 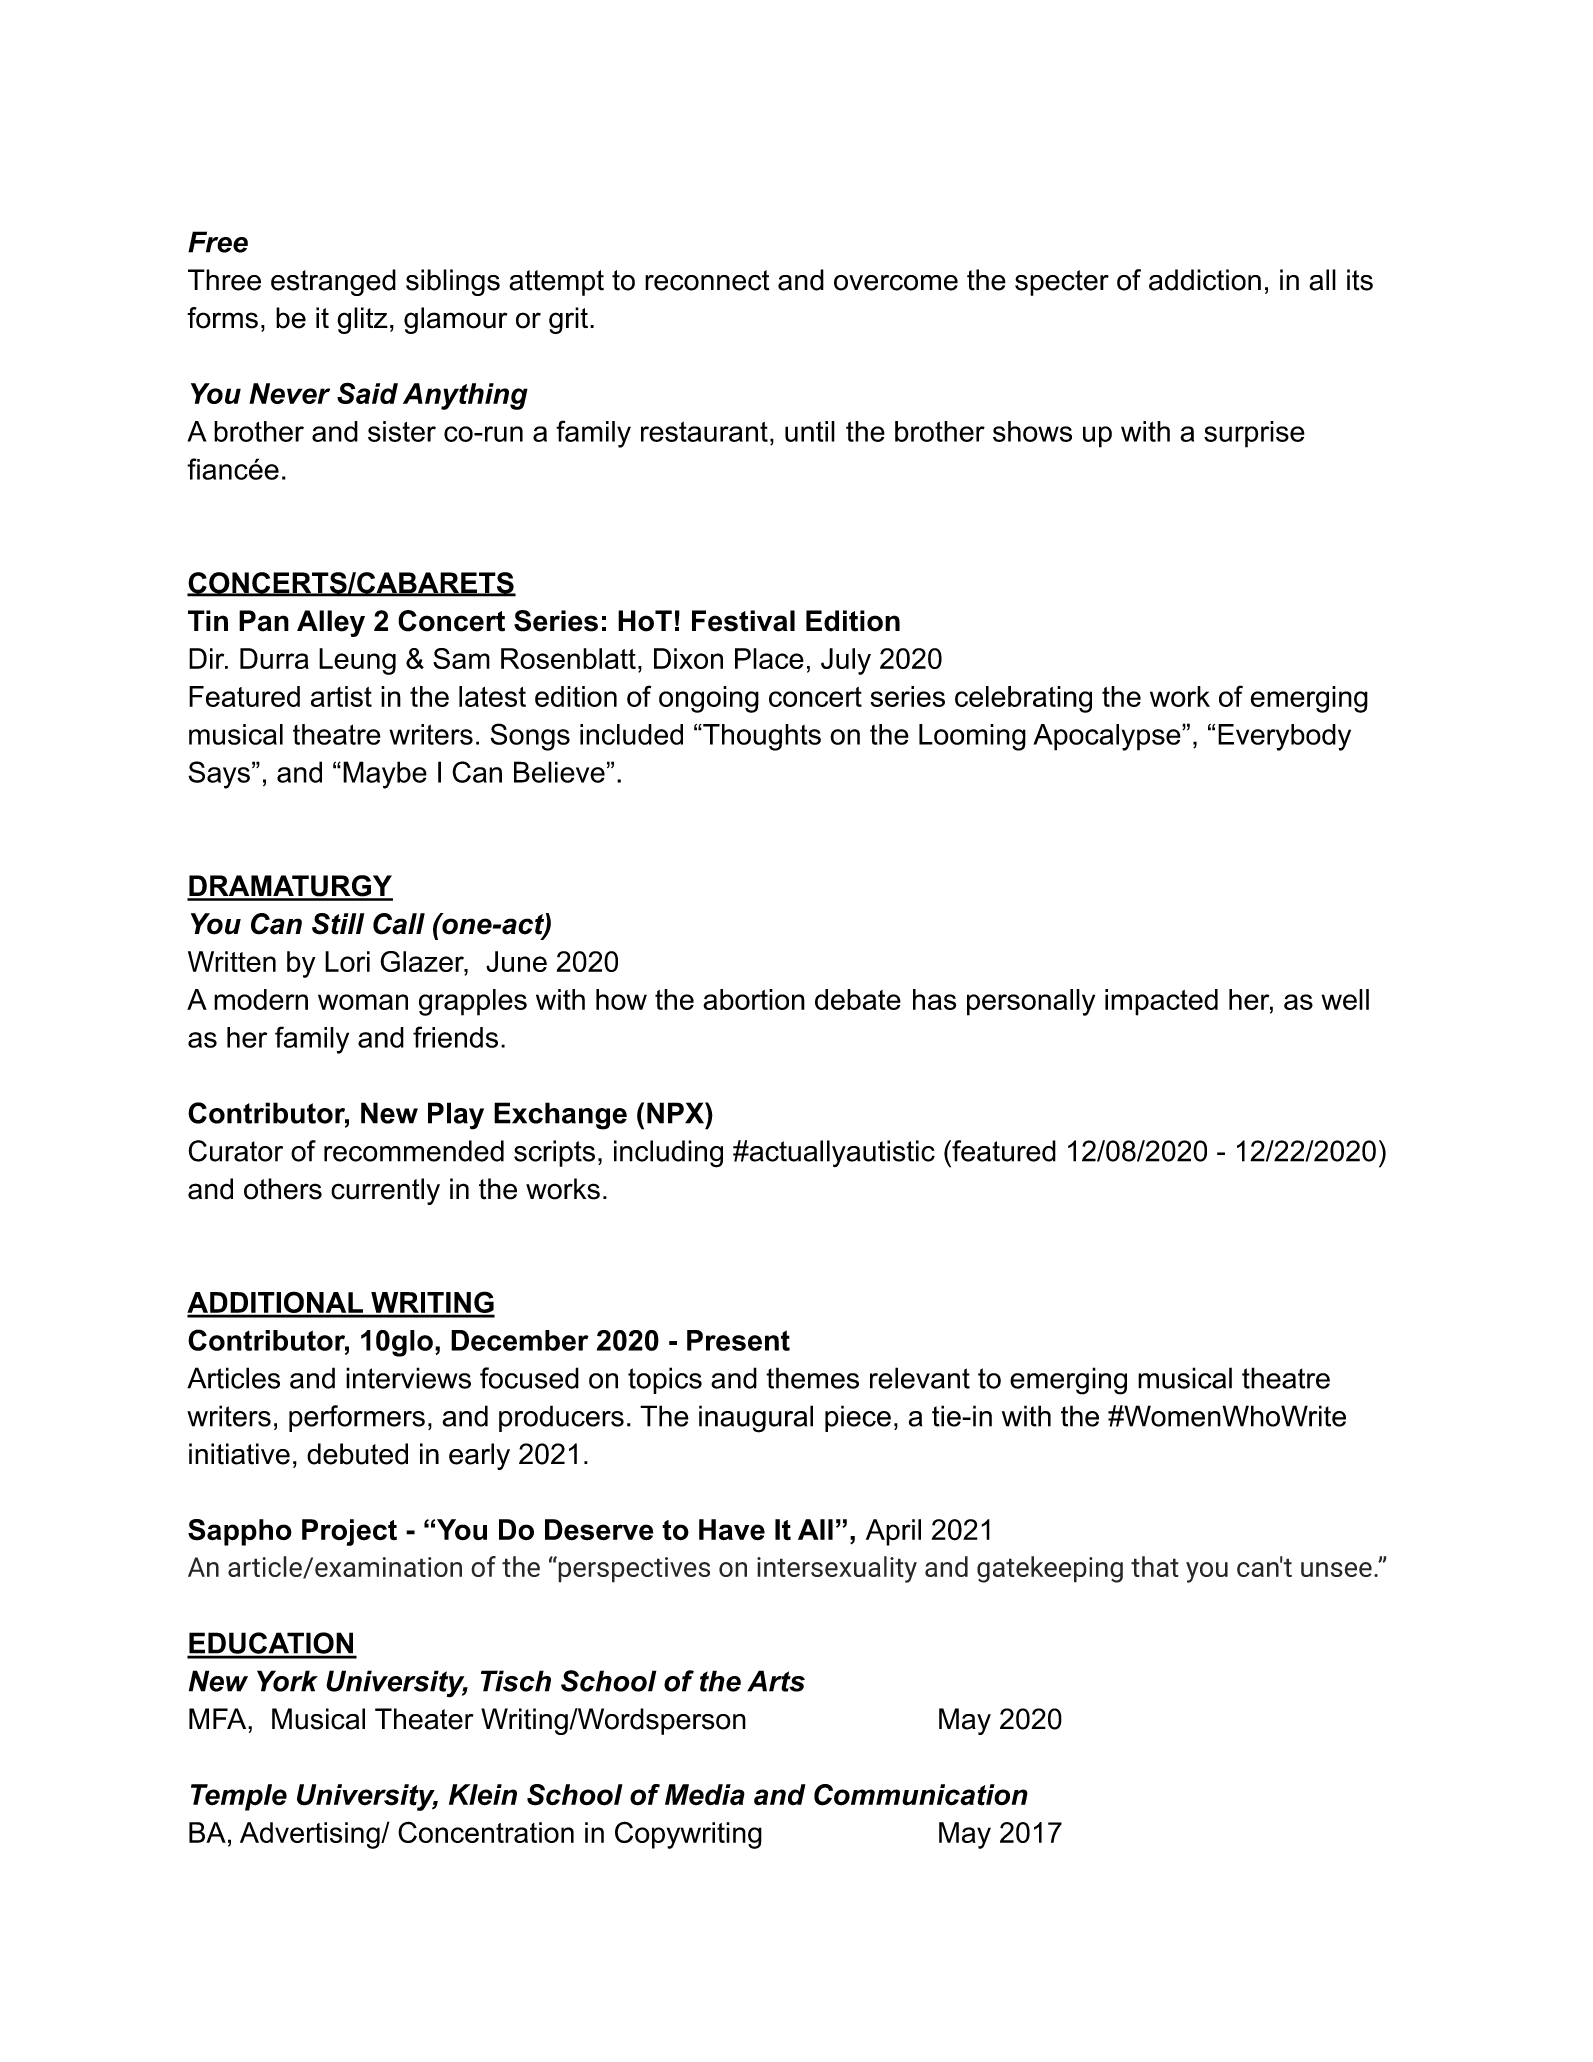 I want to click on abortion, so click(x=754, y=999).
